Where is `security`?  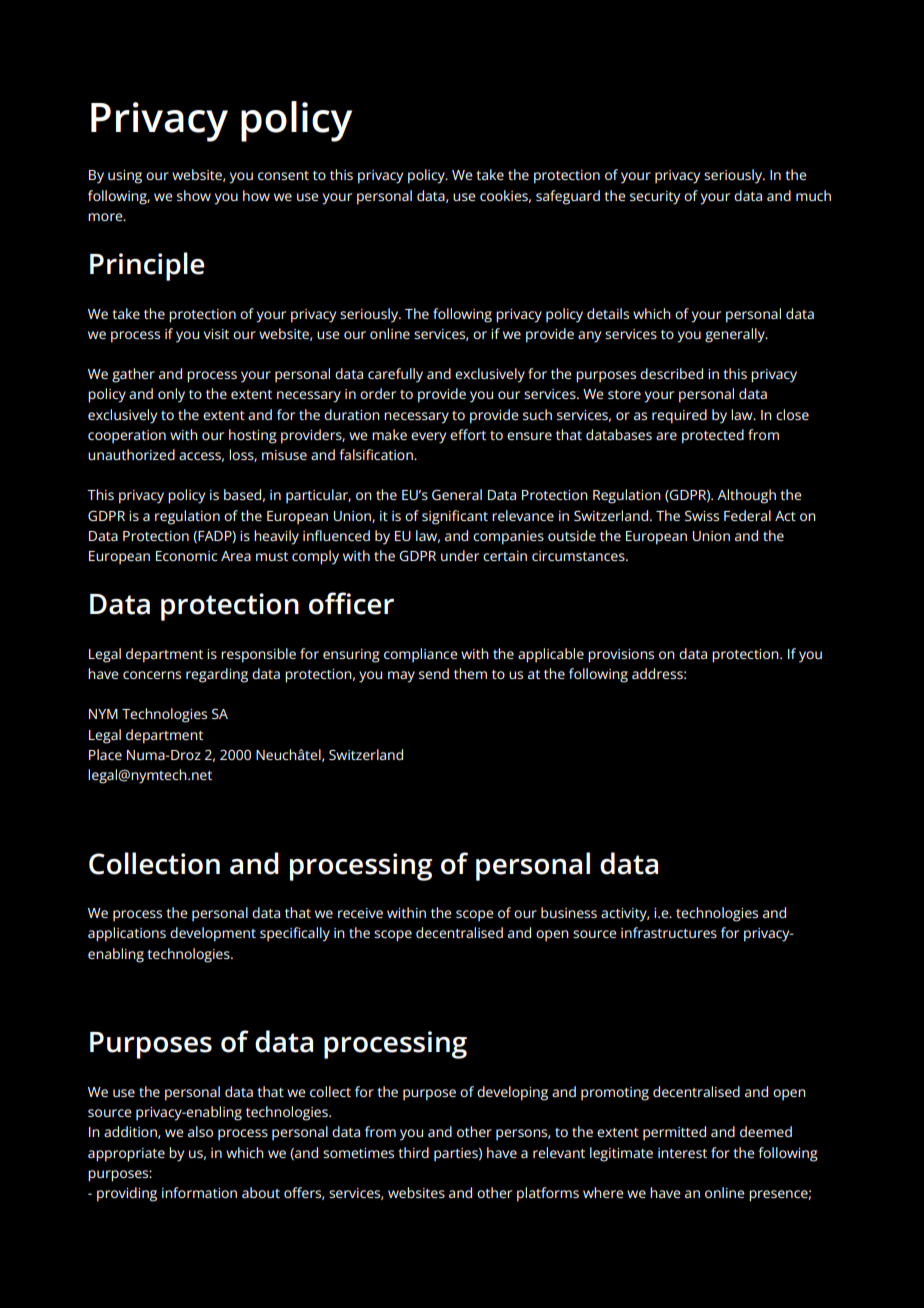 security is located at coordinates (655, 198).
